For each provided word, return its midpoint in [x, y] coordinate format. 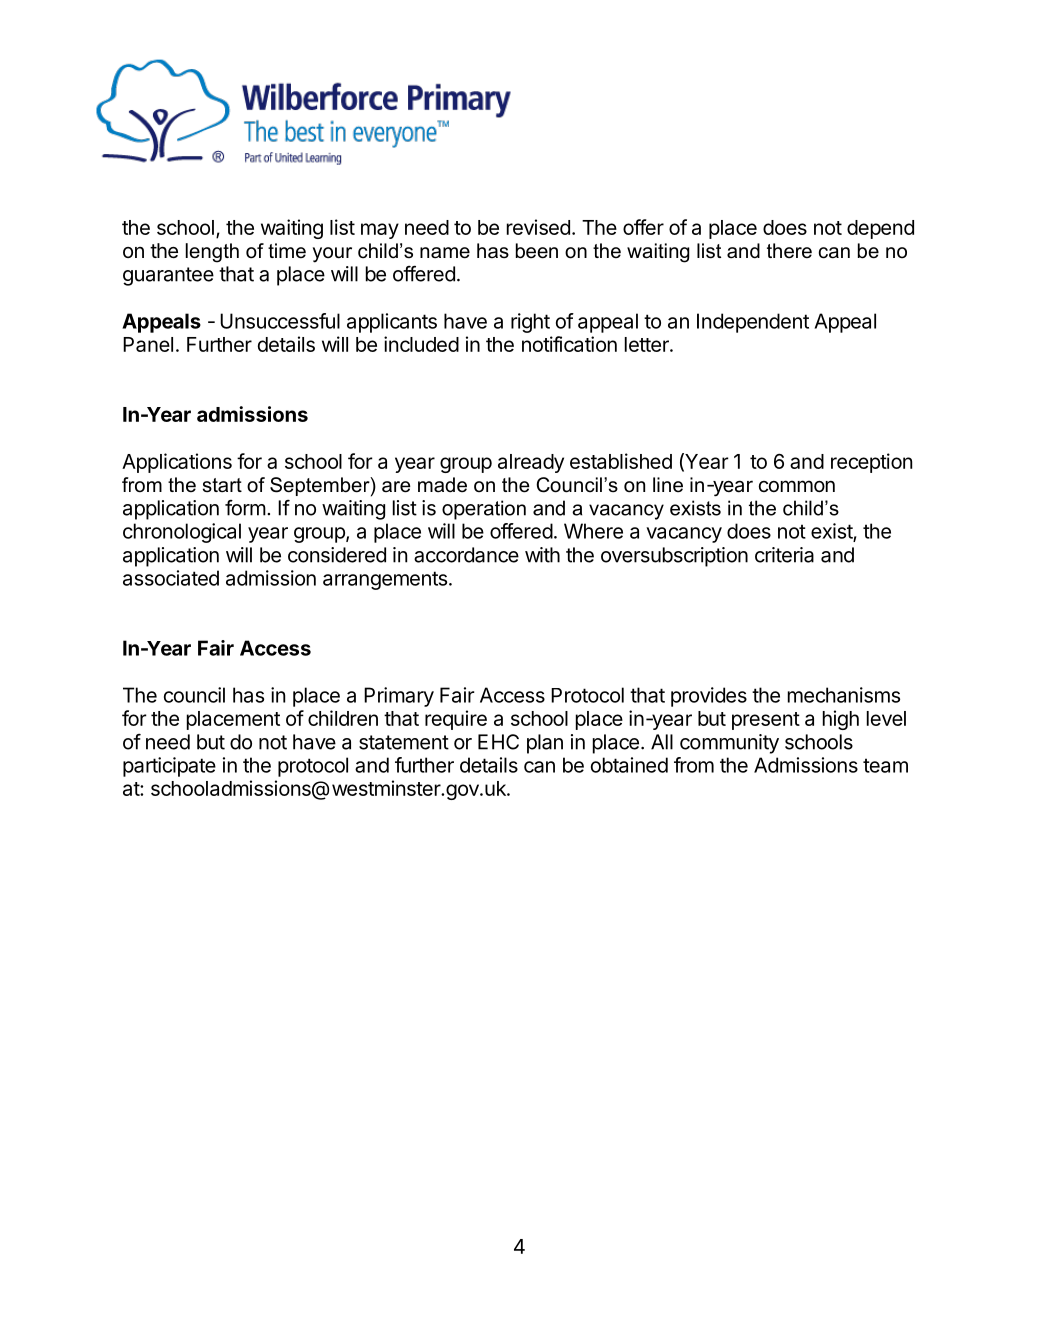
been [537, 251]
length [212, 253]
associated [171, 578]
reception [871, 463]
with [542, 555]
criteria [784, 555]
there [789, 251]
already [531, 463]
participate [169, 767]
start [222, 485]
